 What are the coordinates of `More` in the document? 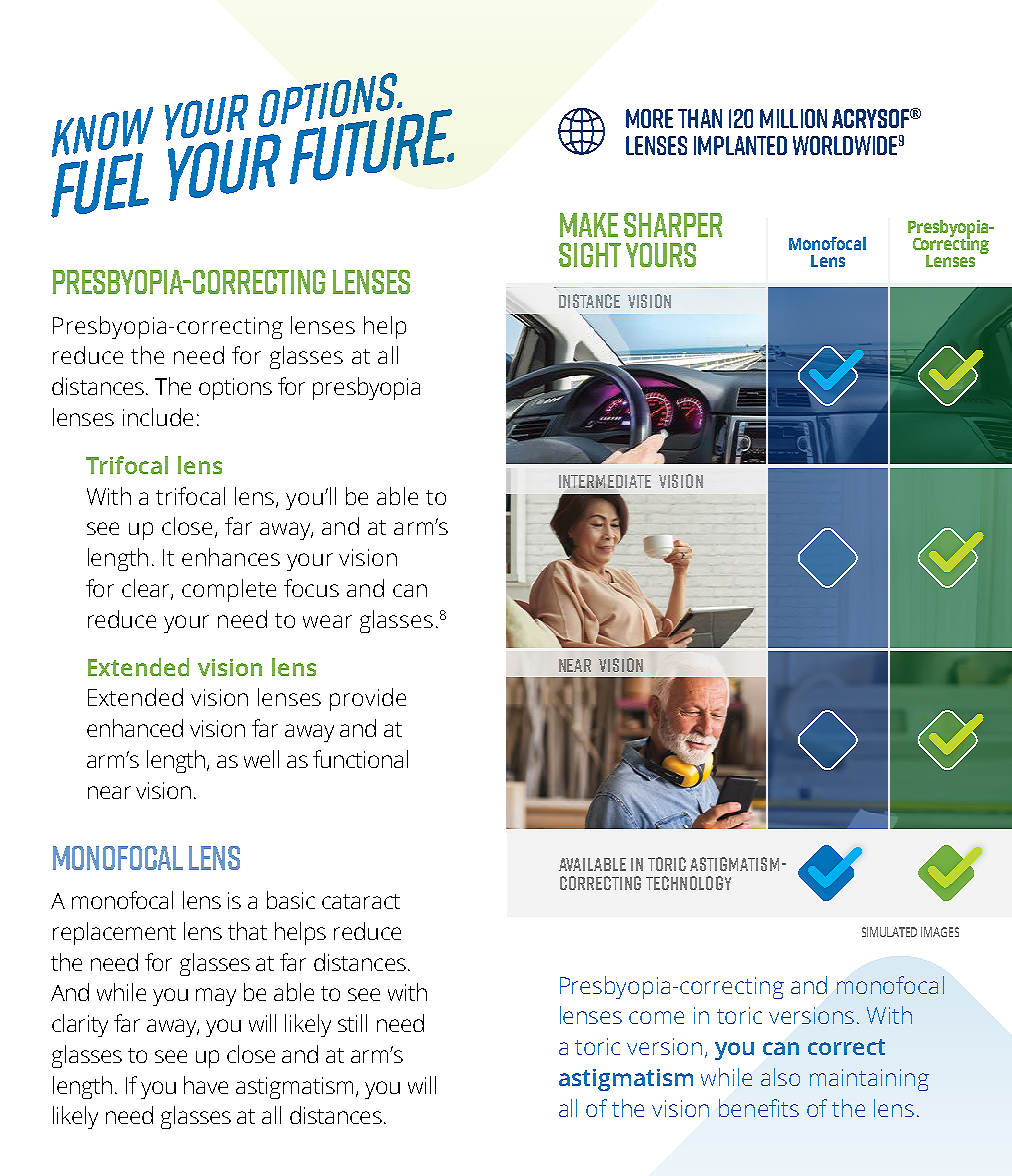 It's located at (649, 118).
